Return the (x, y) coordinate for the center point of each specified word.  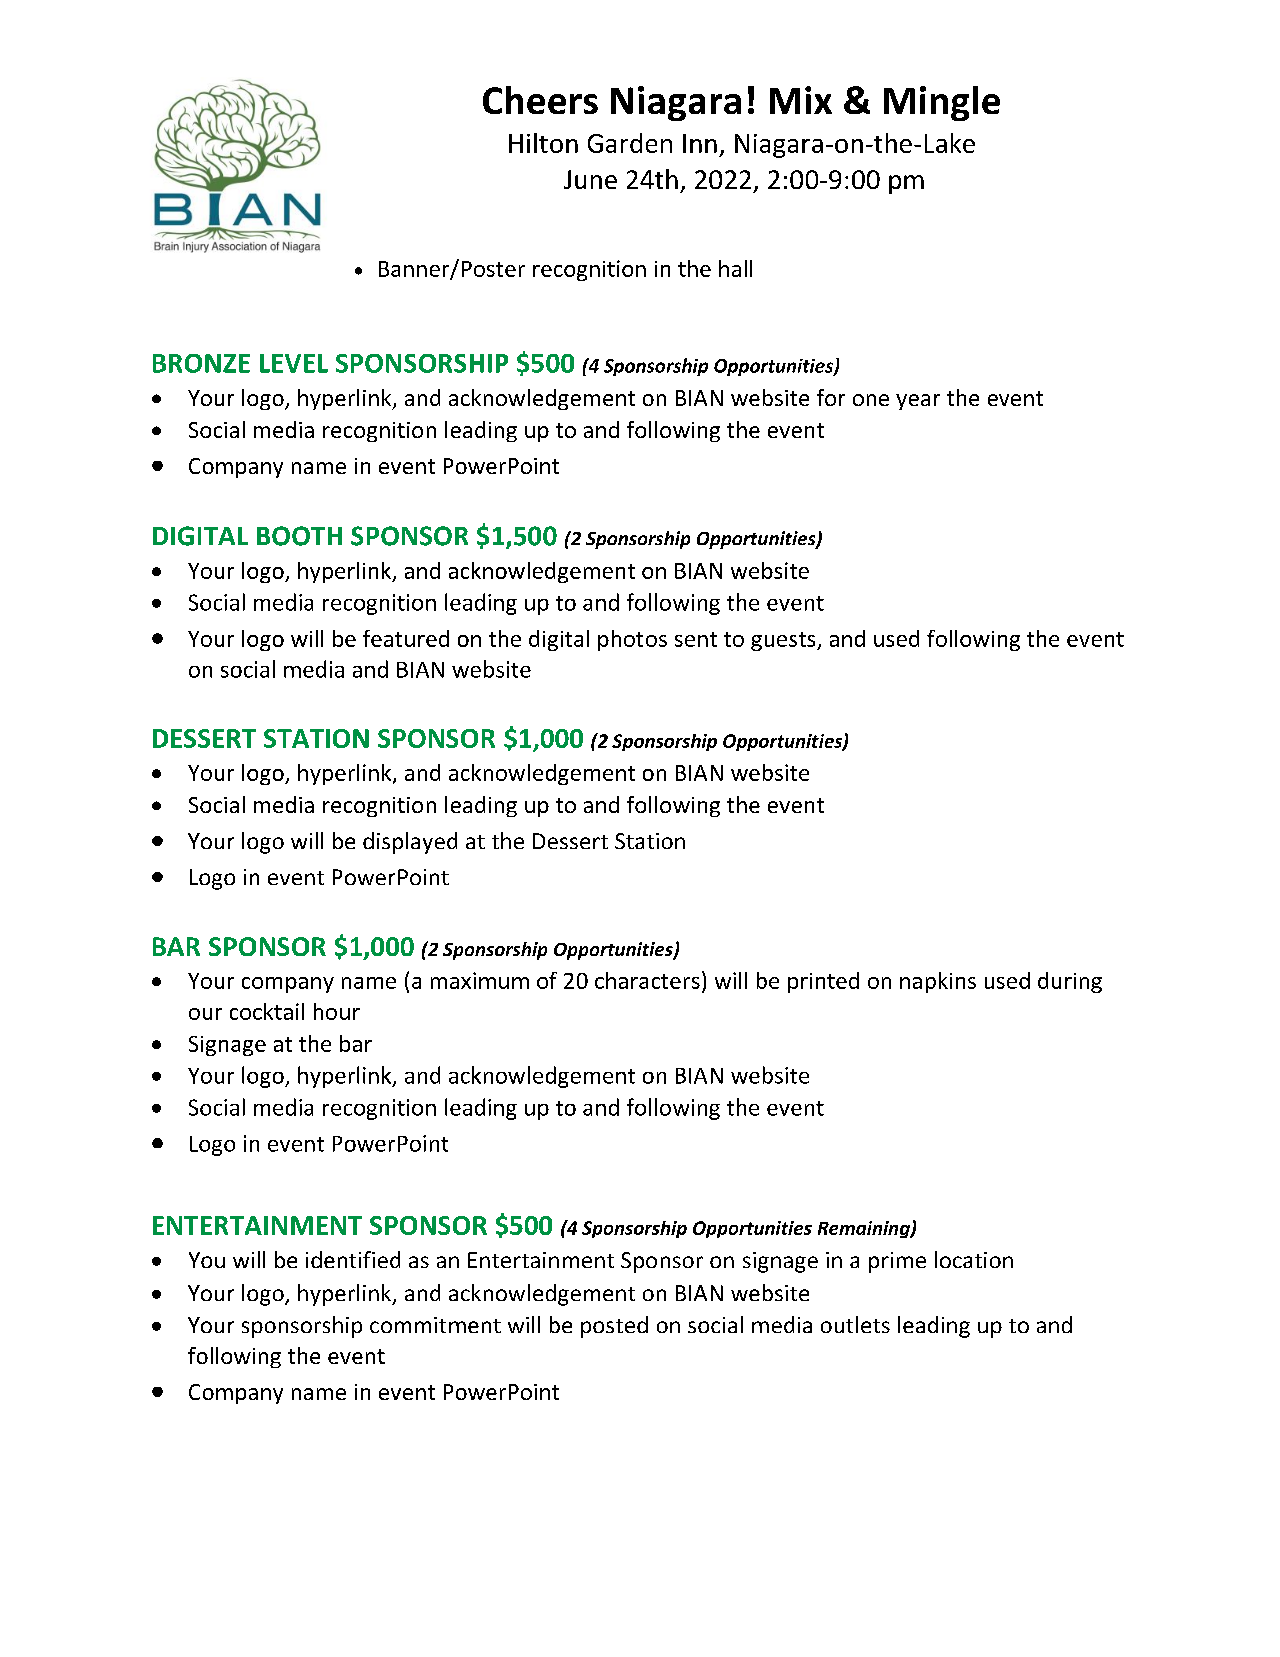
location (974, 1259)
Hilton (543, 143)
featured (406, 638)
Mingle (942, 103)
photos (632, 640)
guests (784, 641)
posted (614, 1327)
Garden (630, 143)
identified (353, 1259)
